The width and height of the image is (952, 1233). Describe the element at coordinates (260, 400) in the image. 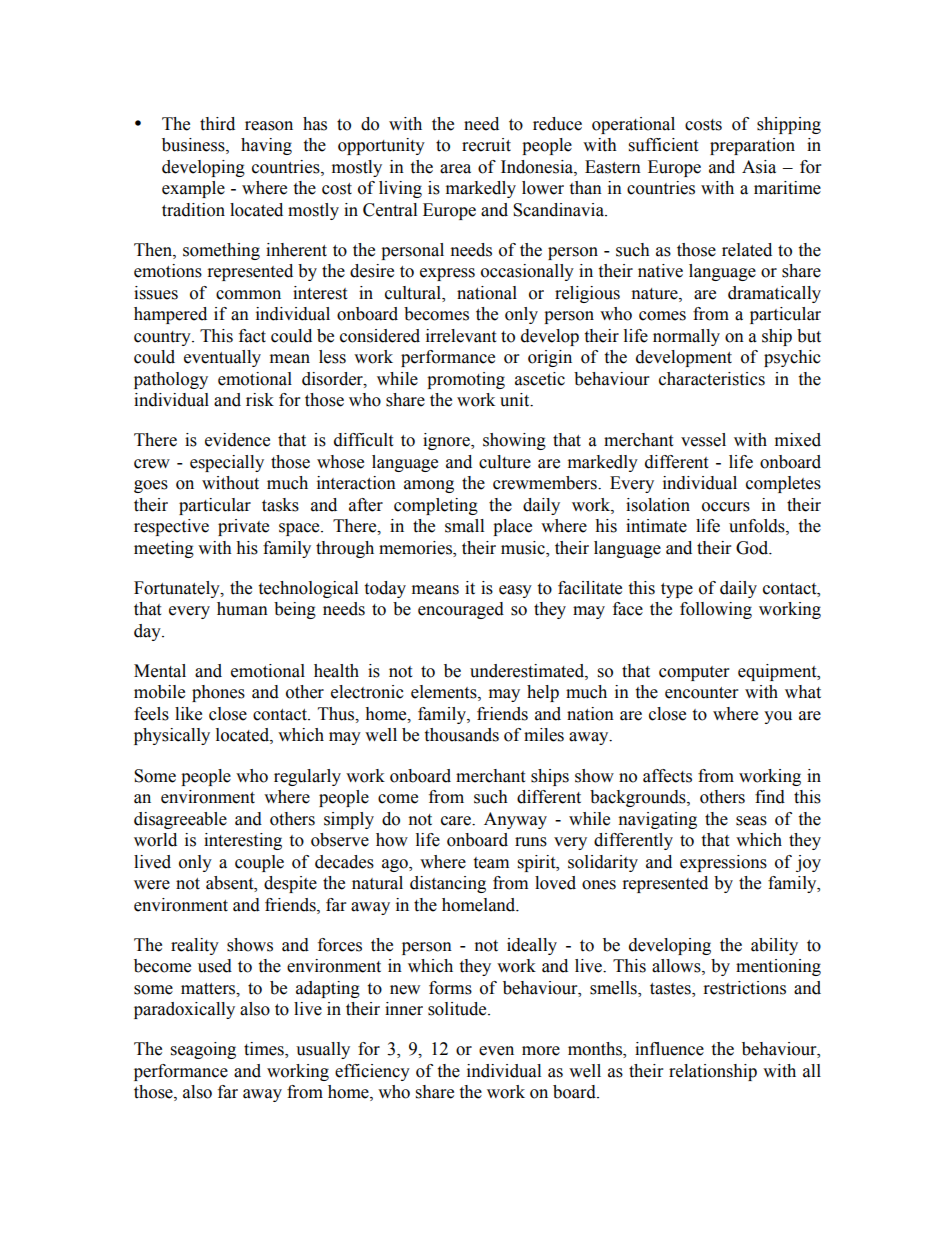

I see `risk` at that location.
